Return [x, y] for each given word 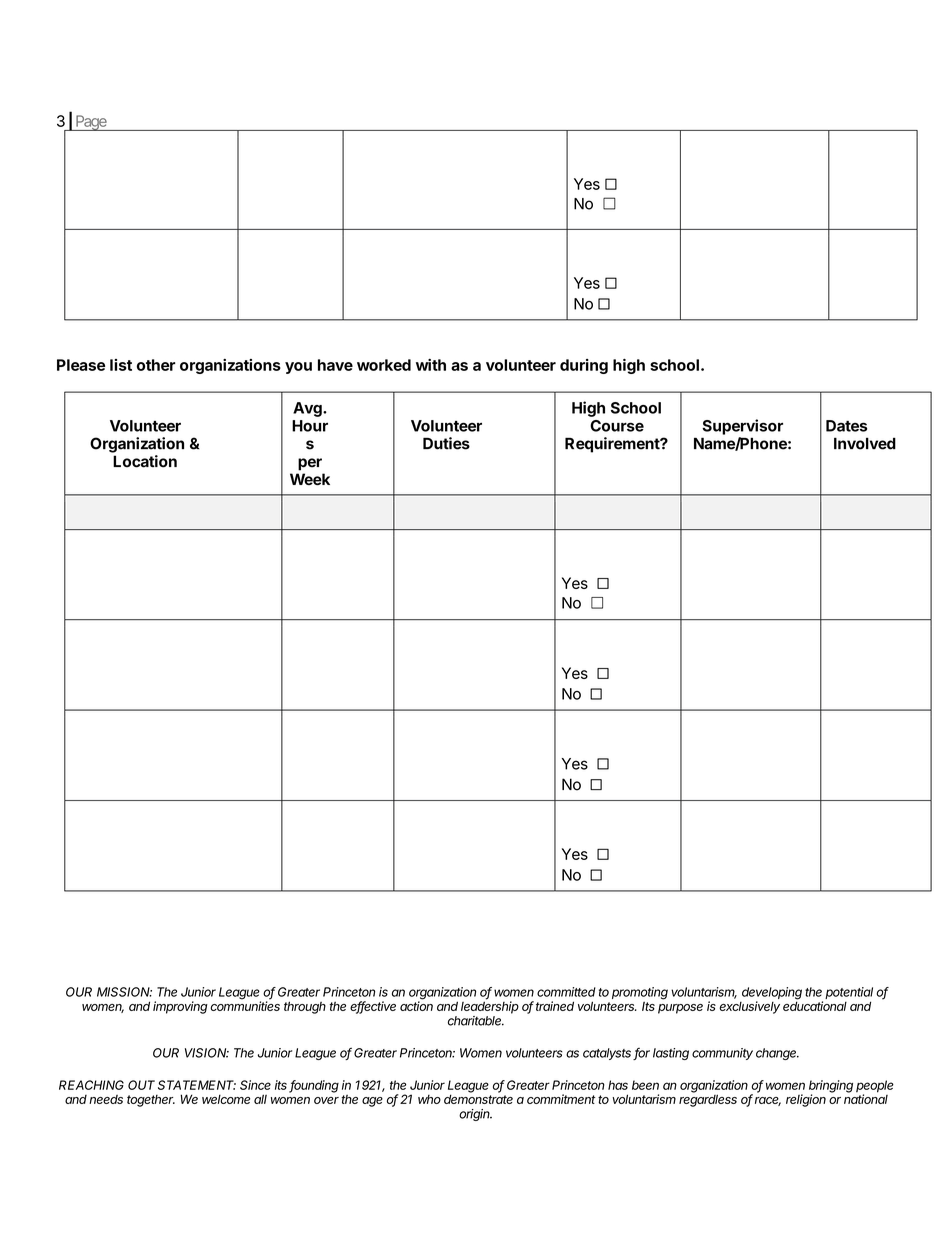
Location [145, 461]
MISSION [124, 992]
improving [180, 1007]
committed [566, 992]
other [156, 365]
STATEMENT [197, 1085]
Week [310, 479]
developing [772, 994]
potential [849, 994]
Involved [865, 443]
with [431, 365]
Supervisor [742, 427]
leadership [490, 1006]
